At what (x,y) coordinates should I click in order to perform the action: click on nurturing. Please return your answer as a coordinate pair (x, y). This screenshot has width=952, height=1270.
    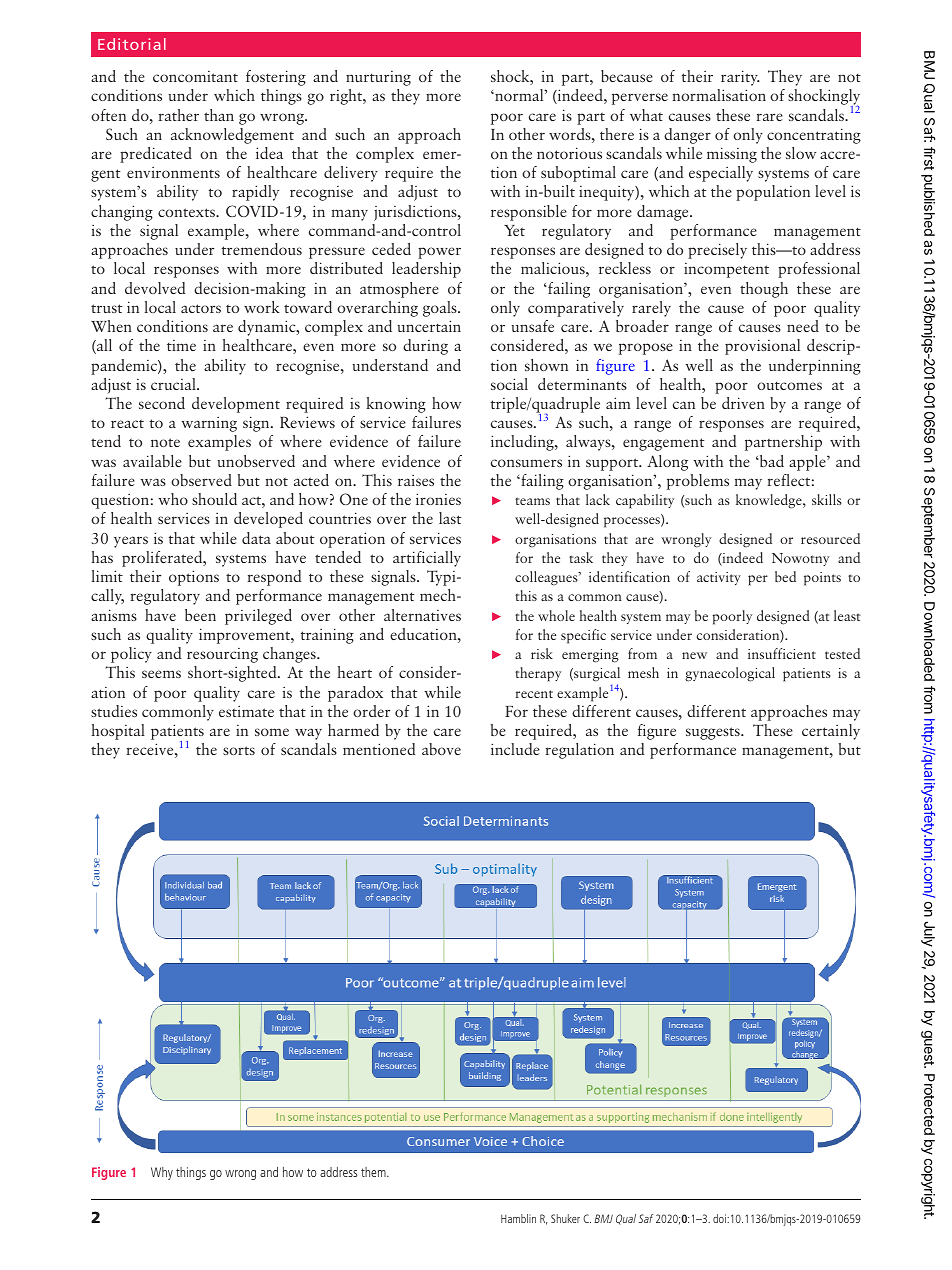
    Looking at the image, I should click on (378, 78).
